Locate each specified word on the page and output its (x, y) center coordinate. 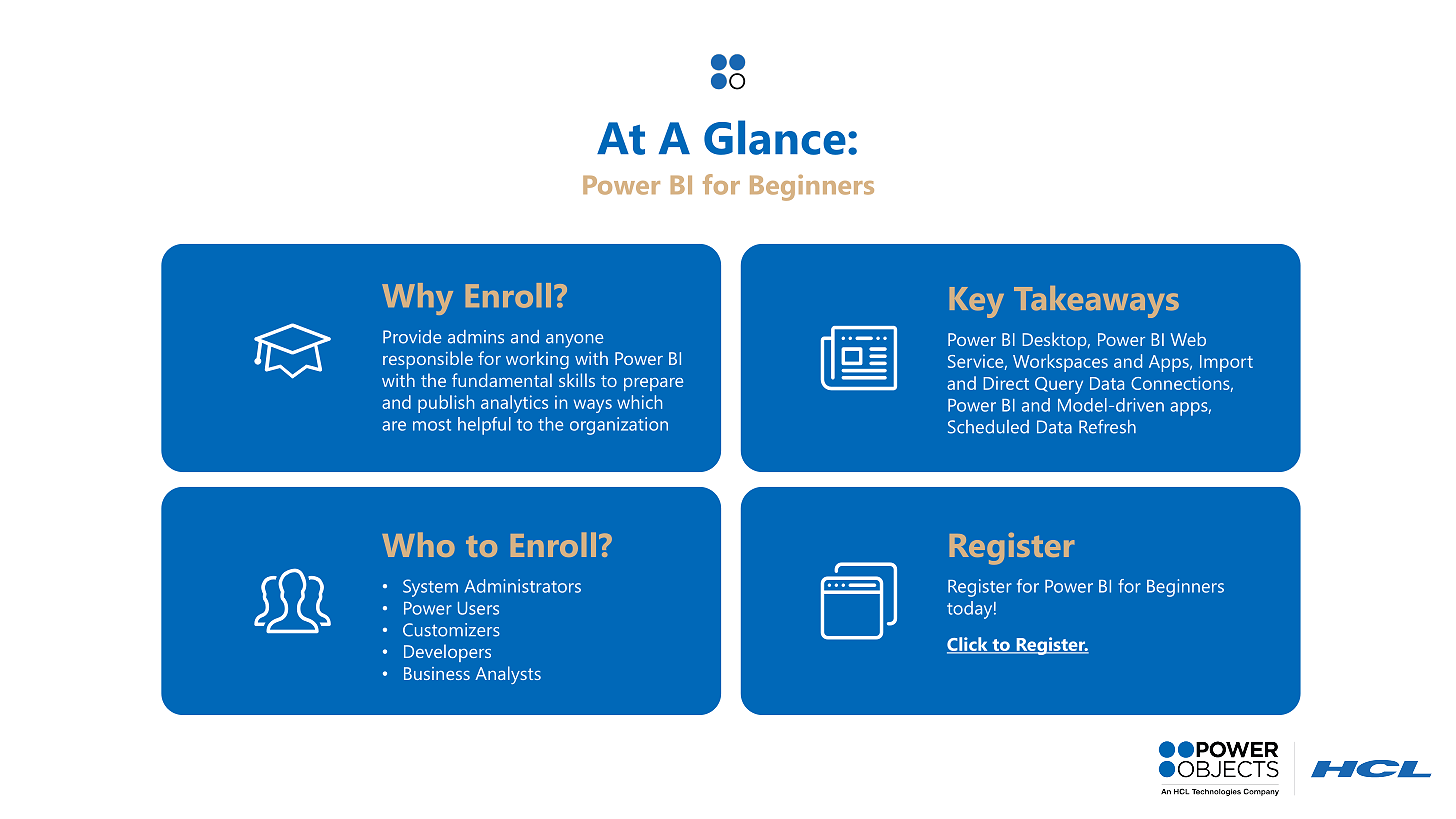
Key (977, 302)
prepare (653, 384)
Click (968, 645)
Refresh (1107, 426)
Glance (775, 137)
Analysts (508, 675)
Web (1188, 339)
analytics (514, 404)
